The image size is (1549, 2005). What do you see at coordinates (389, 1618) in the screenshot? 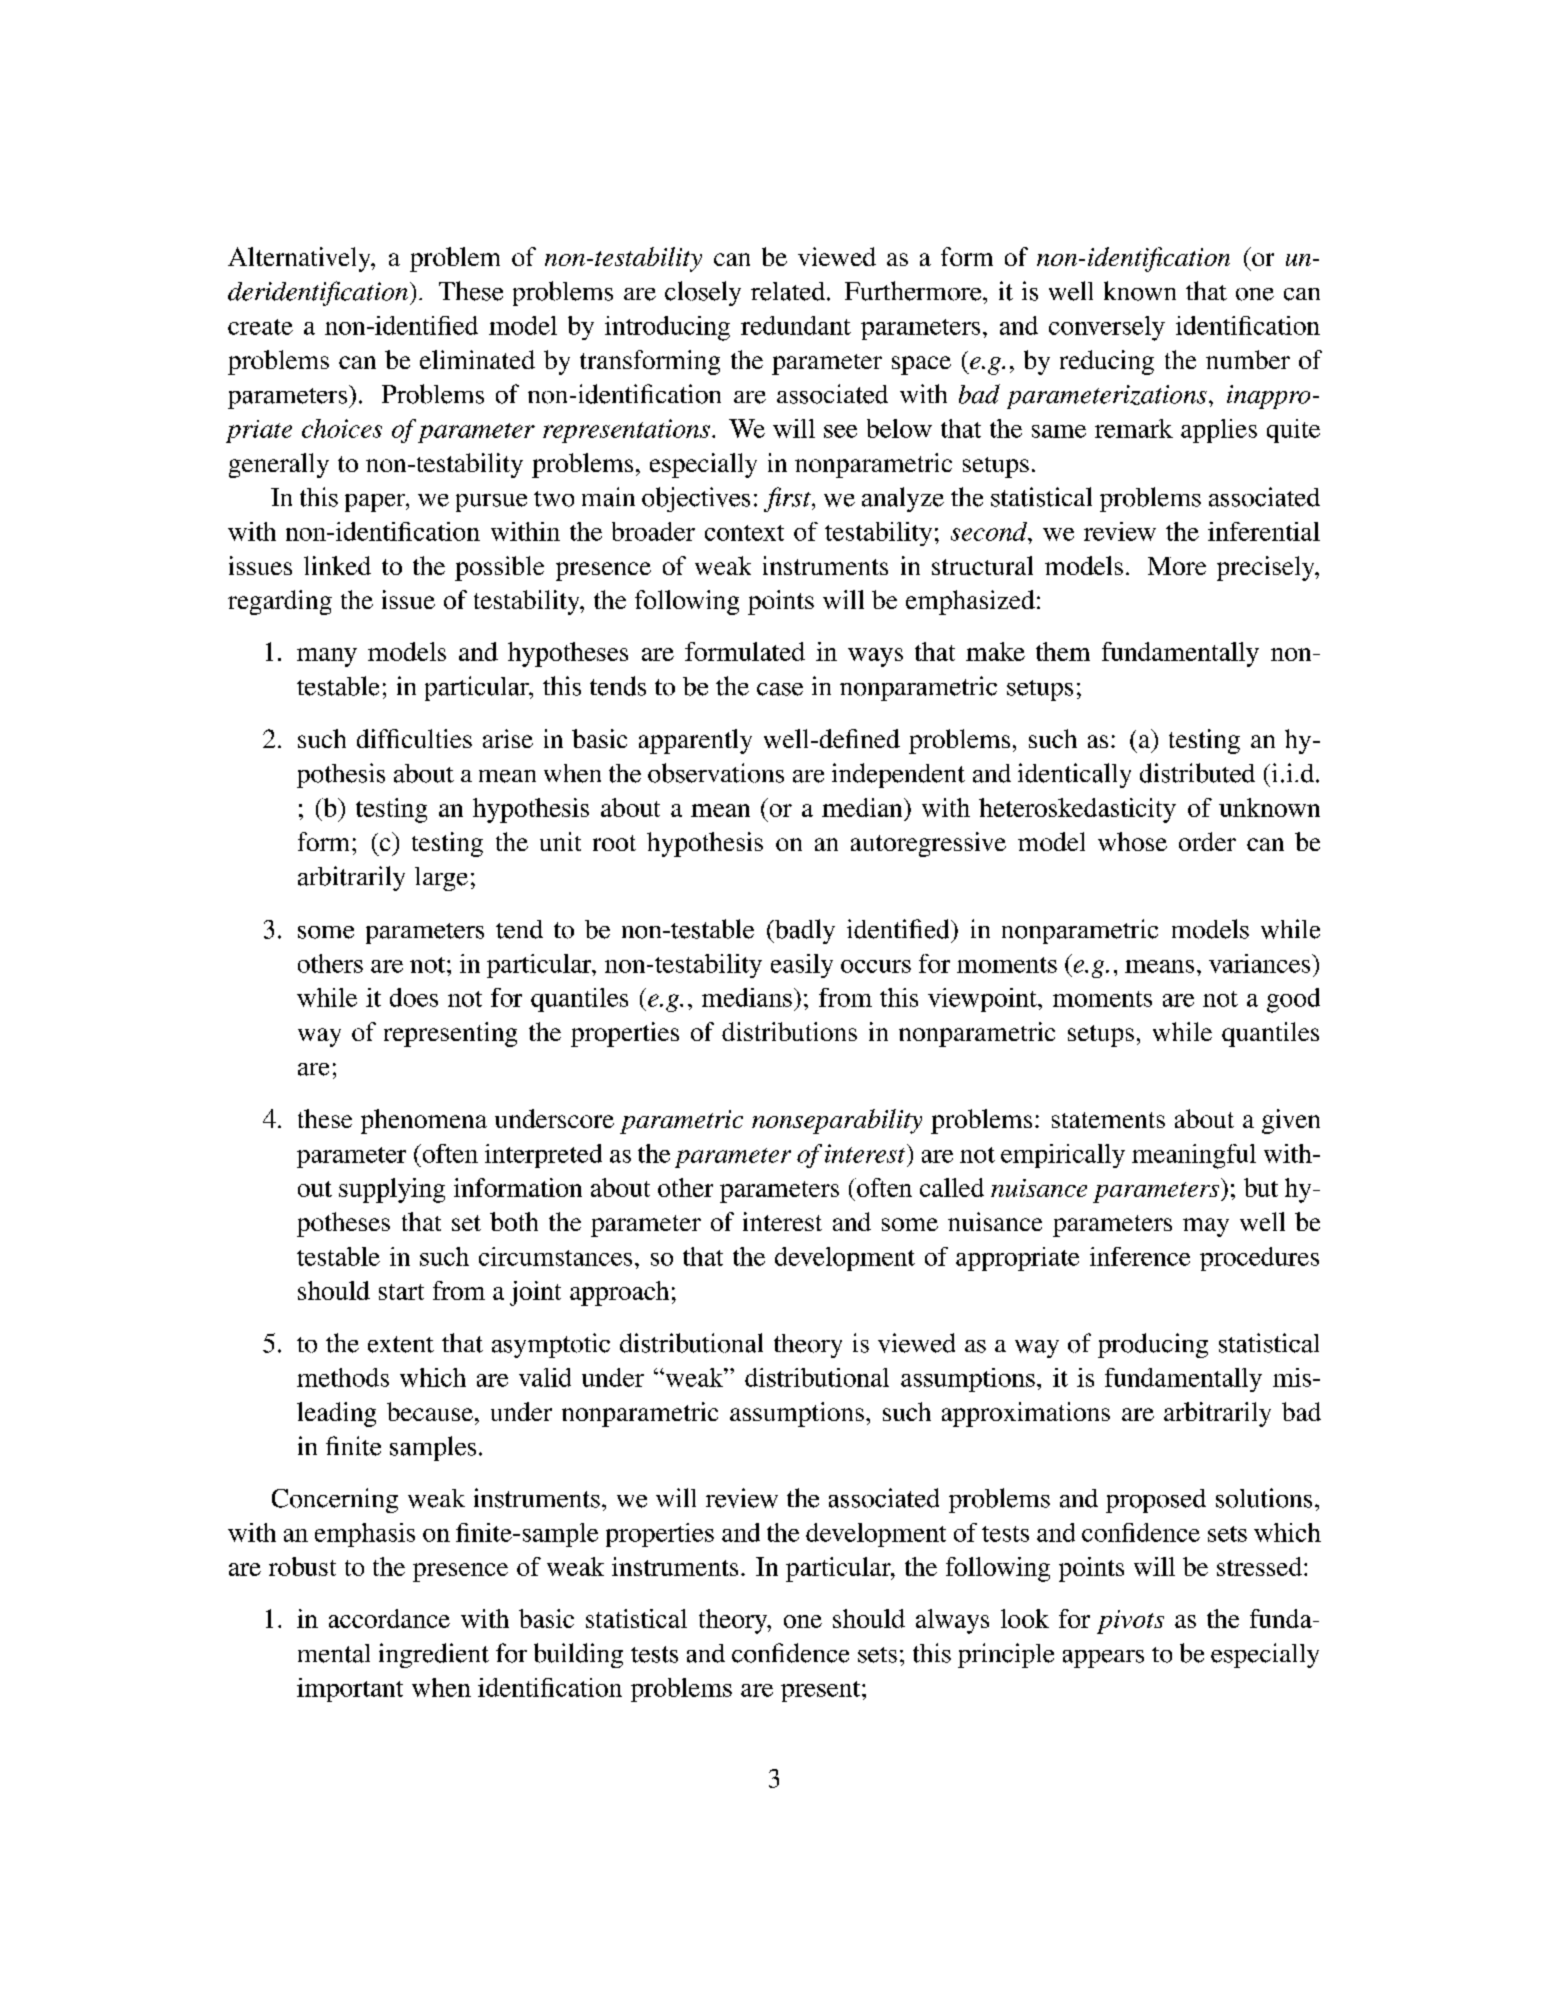
I see `accordance` at bounding box center [389, 1618].
